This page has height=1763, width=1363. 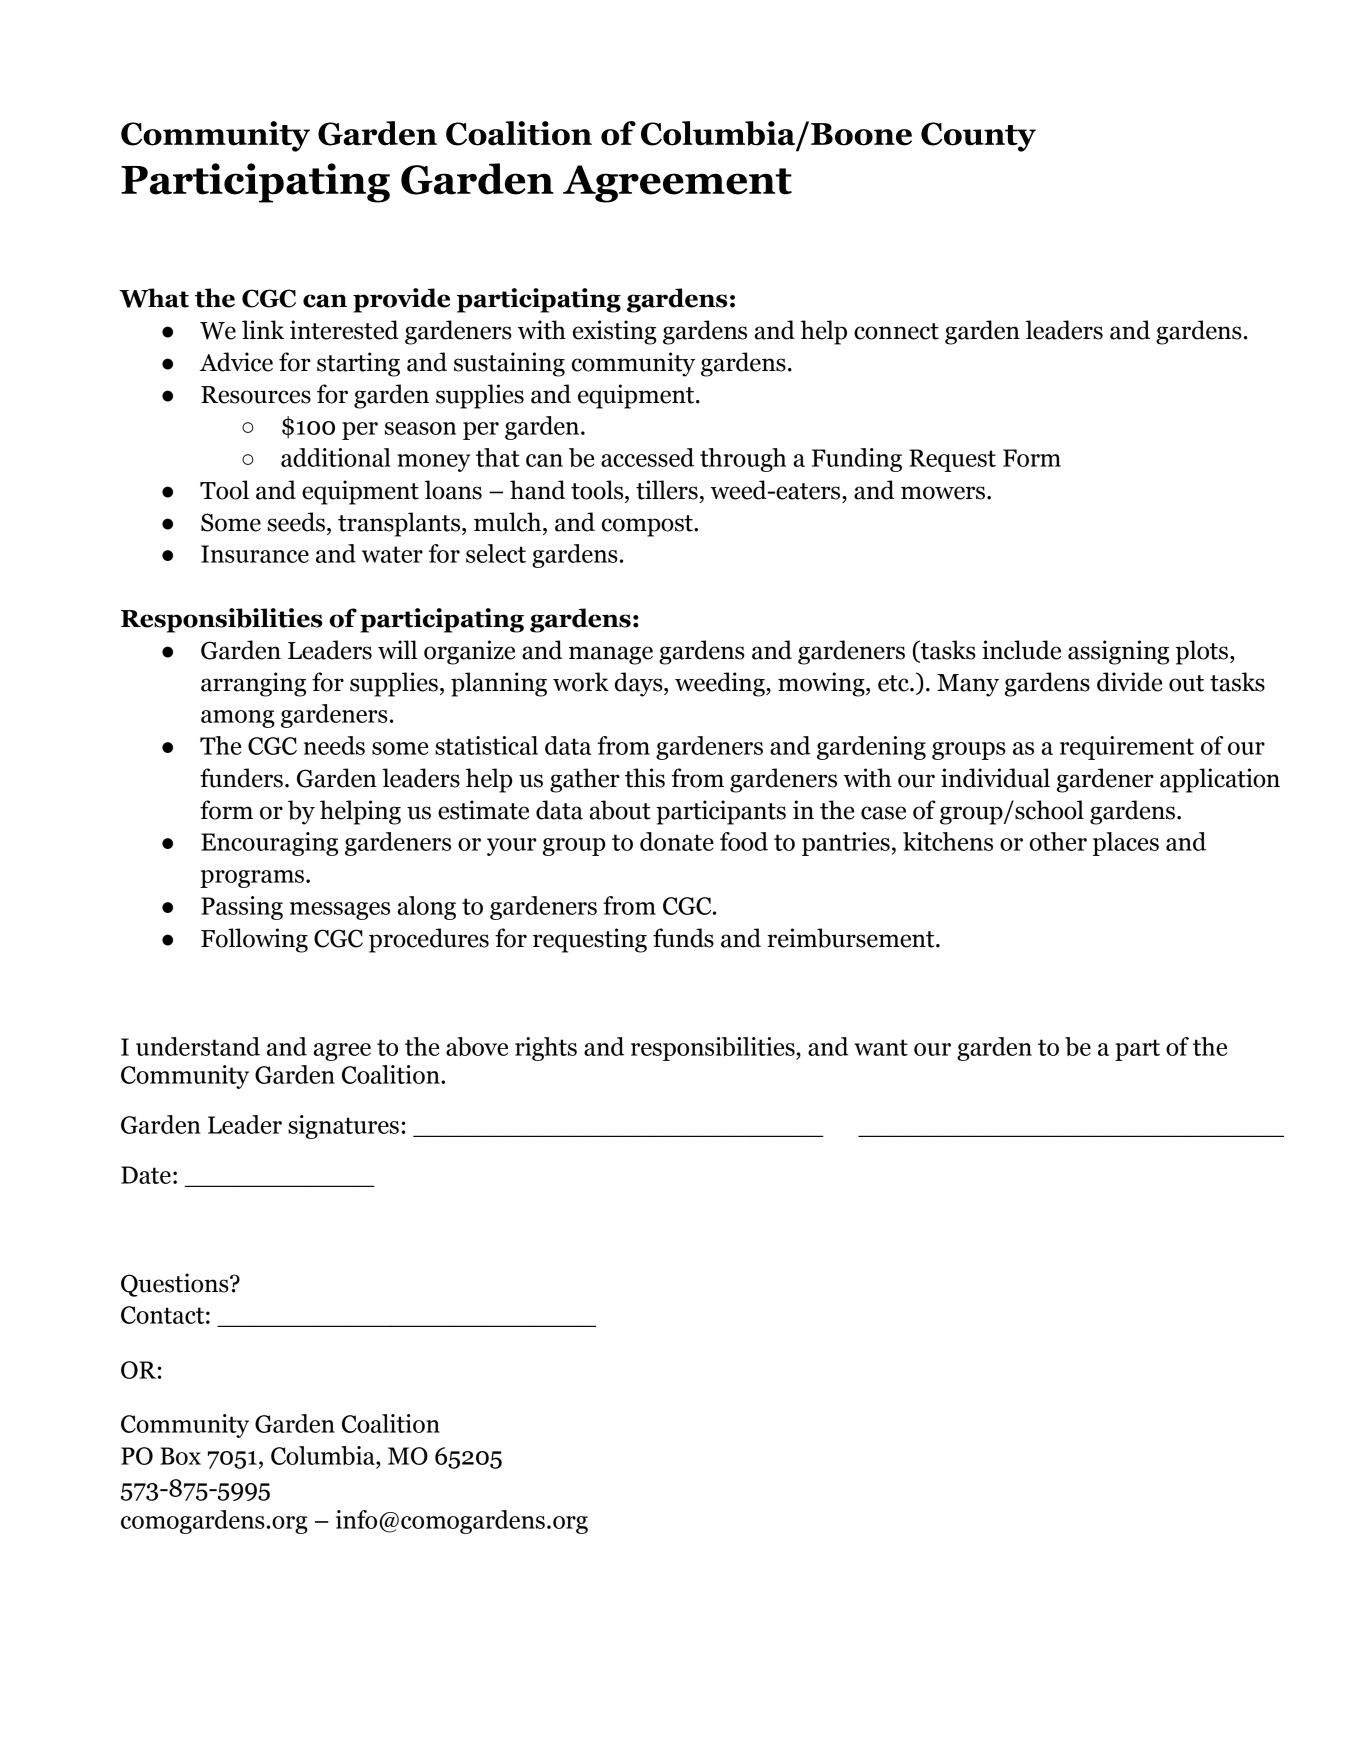 I want to click on funders, so click(x=241, y=778).
